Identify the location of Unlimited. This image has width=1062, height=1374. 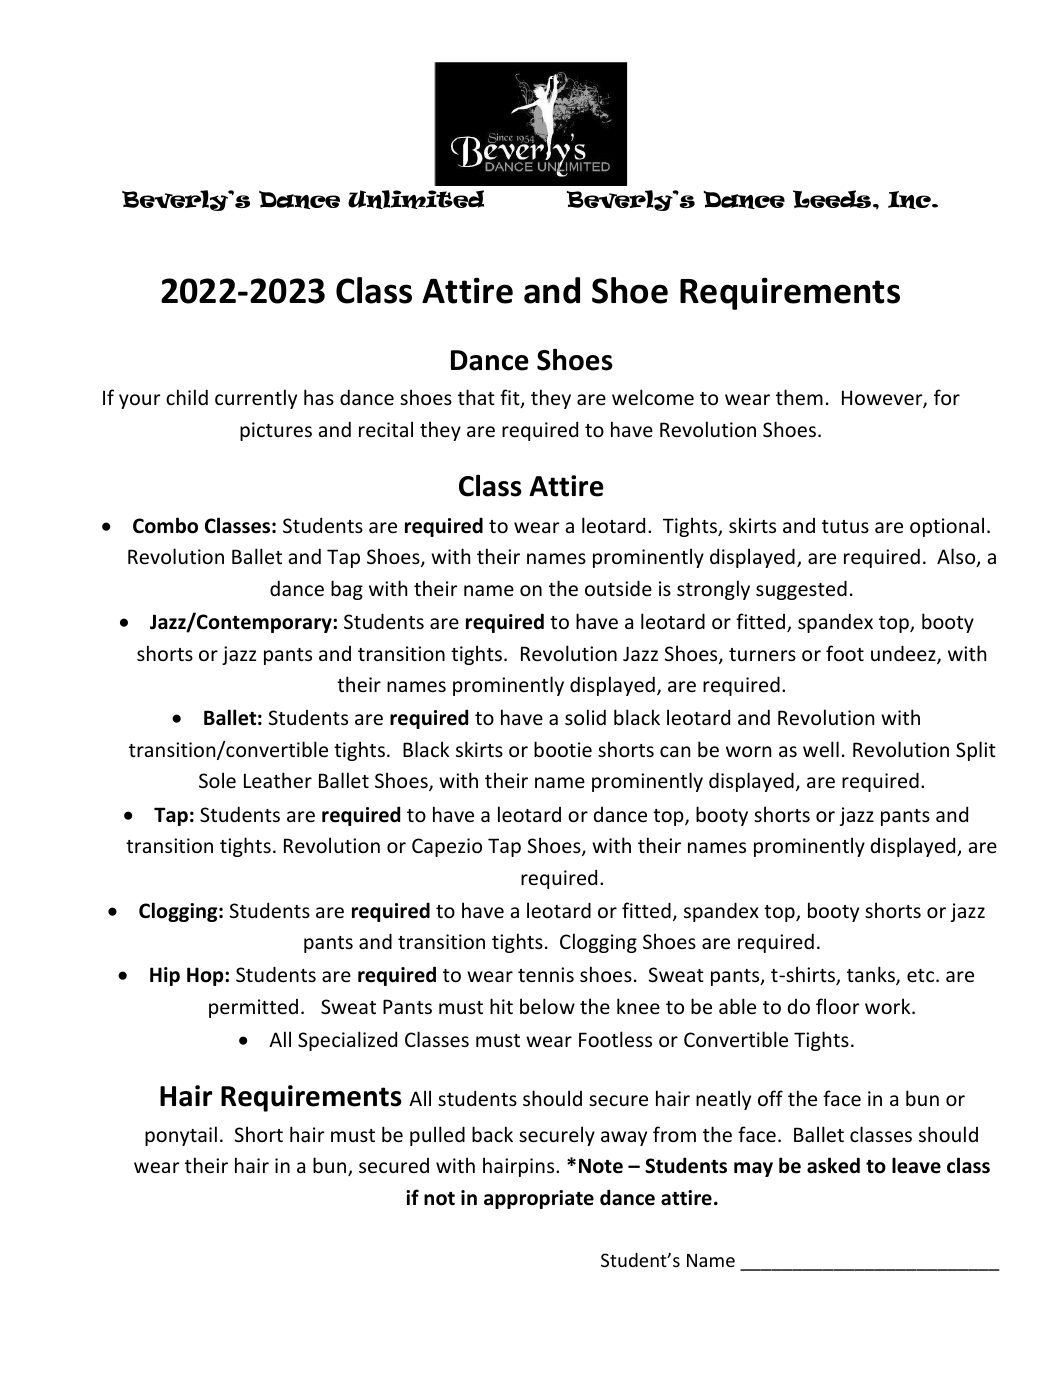
(416, 199).
